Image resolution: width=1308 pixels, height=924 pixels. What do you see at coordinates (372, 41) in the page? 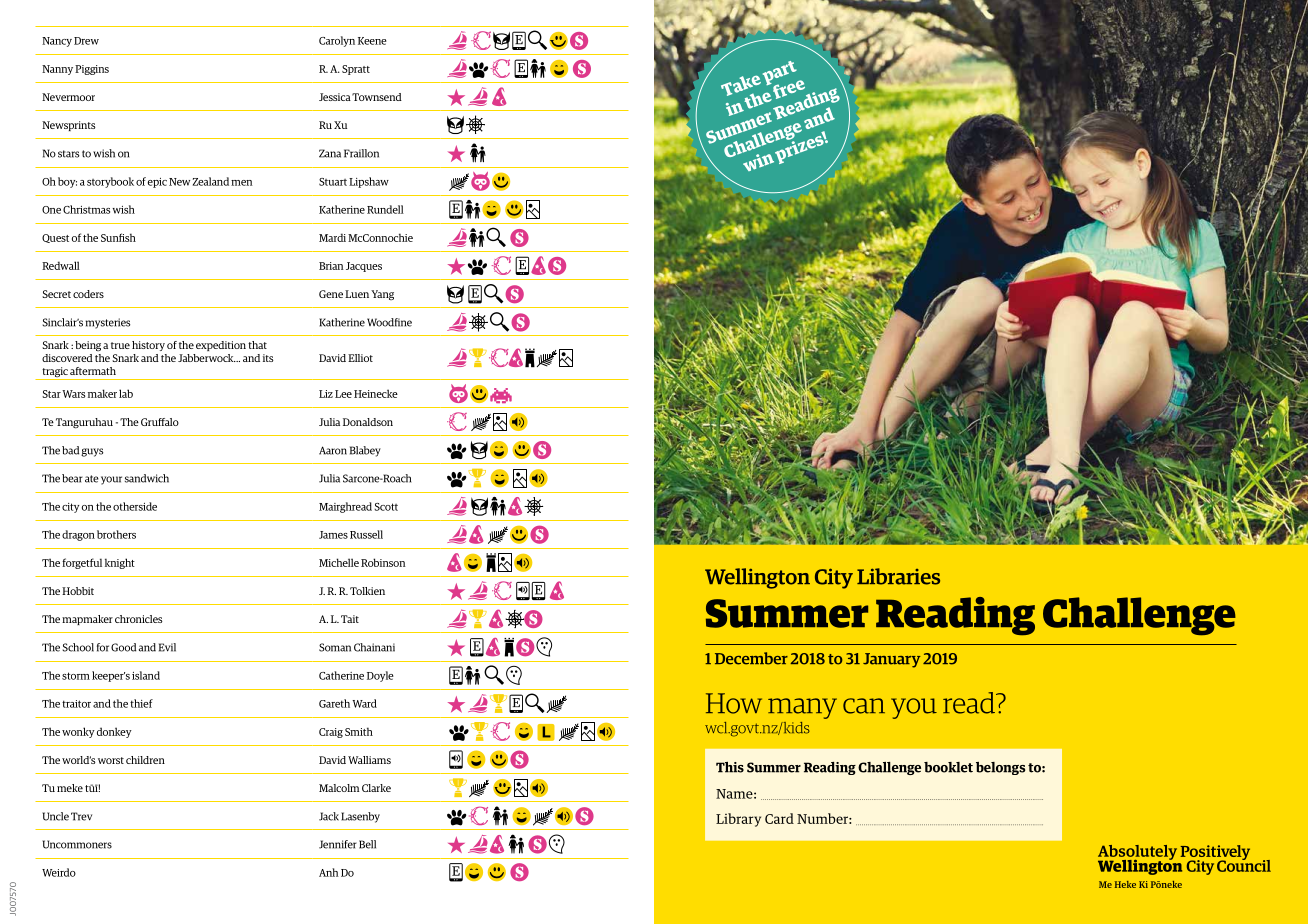
I see `Keene` at bounding box center [372, 41].
